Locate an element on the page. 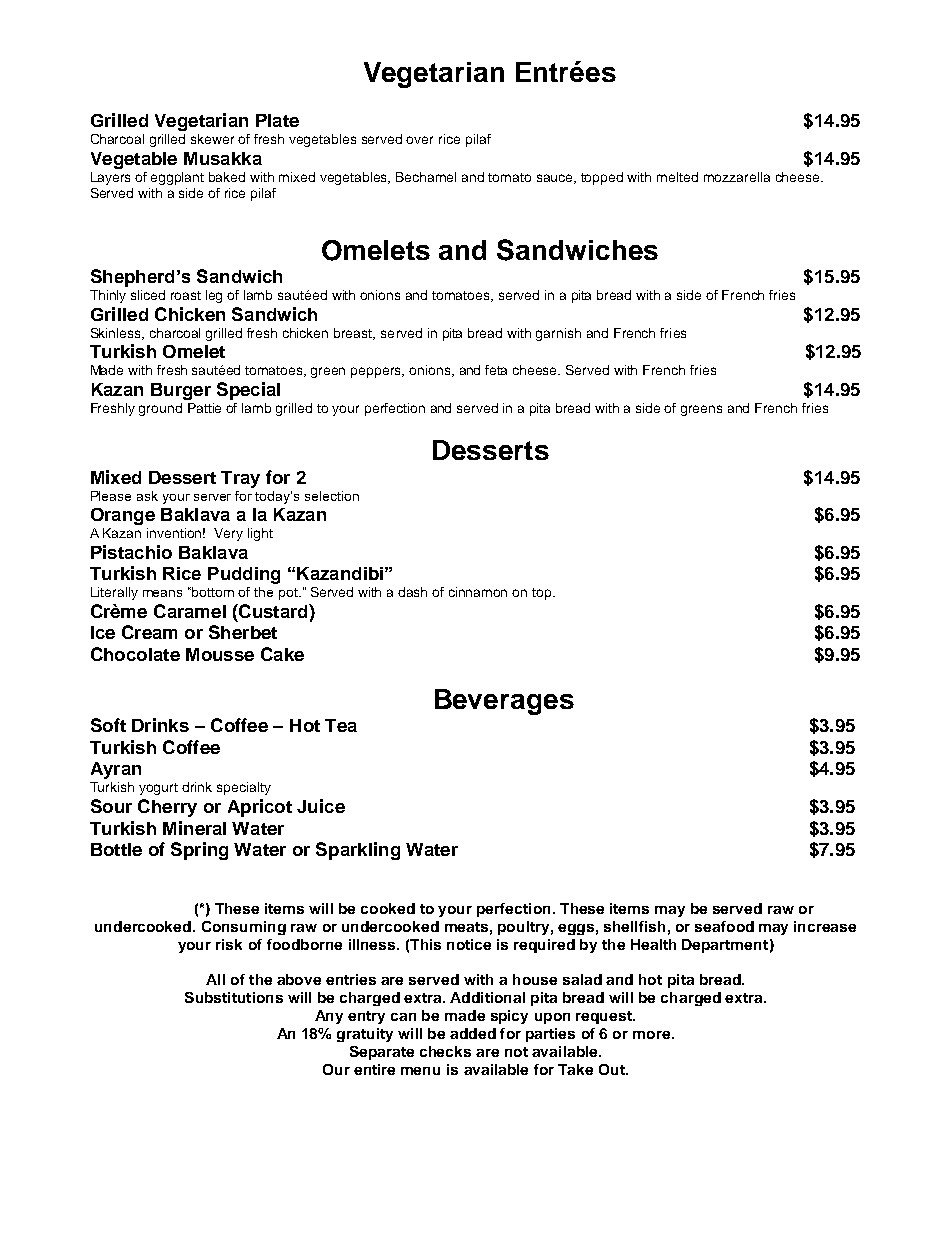 This document has height=1233, width=952. bottom is located at coordinates (213, 592).
